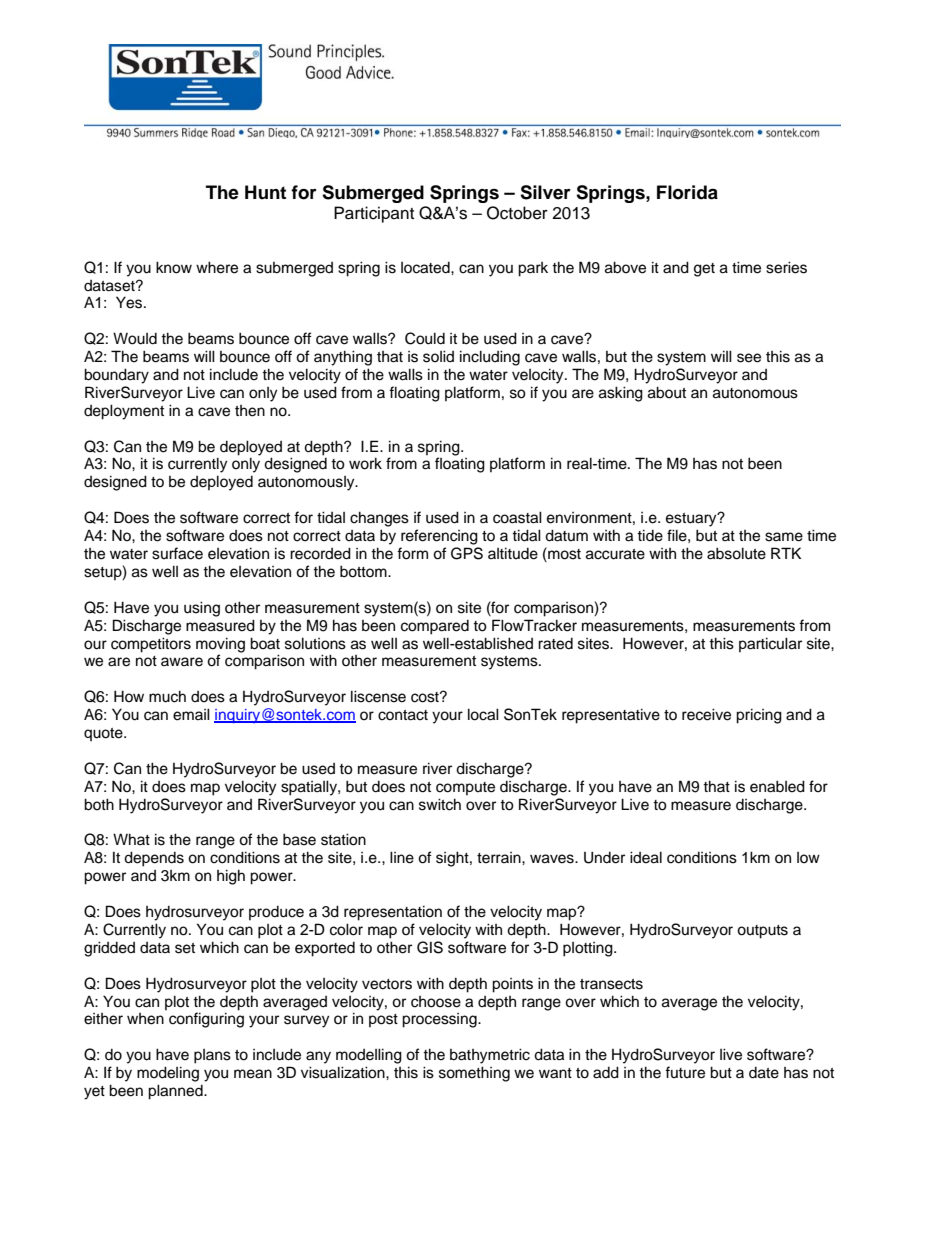 The width and height of the page is (952, 1233). I want to click on compute, so click(465, 788).
